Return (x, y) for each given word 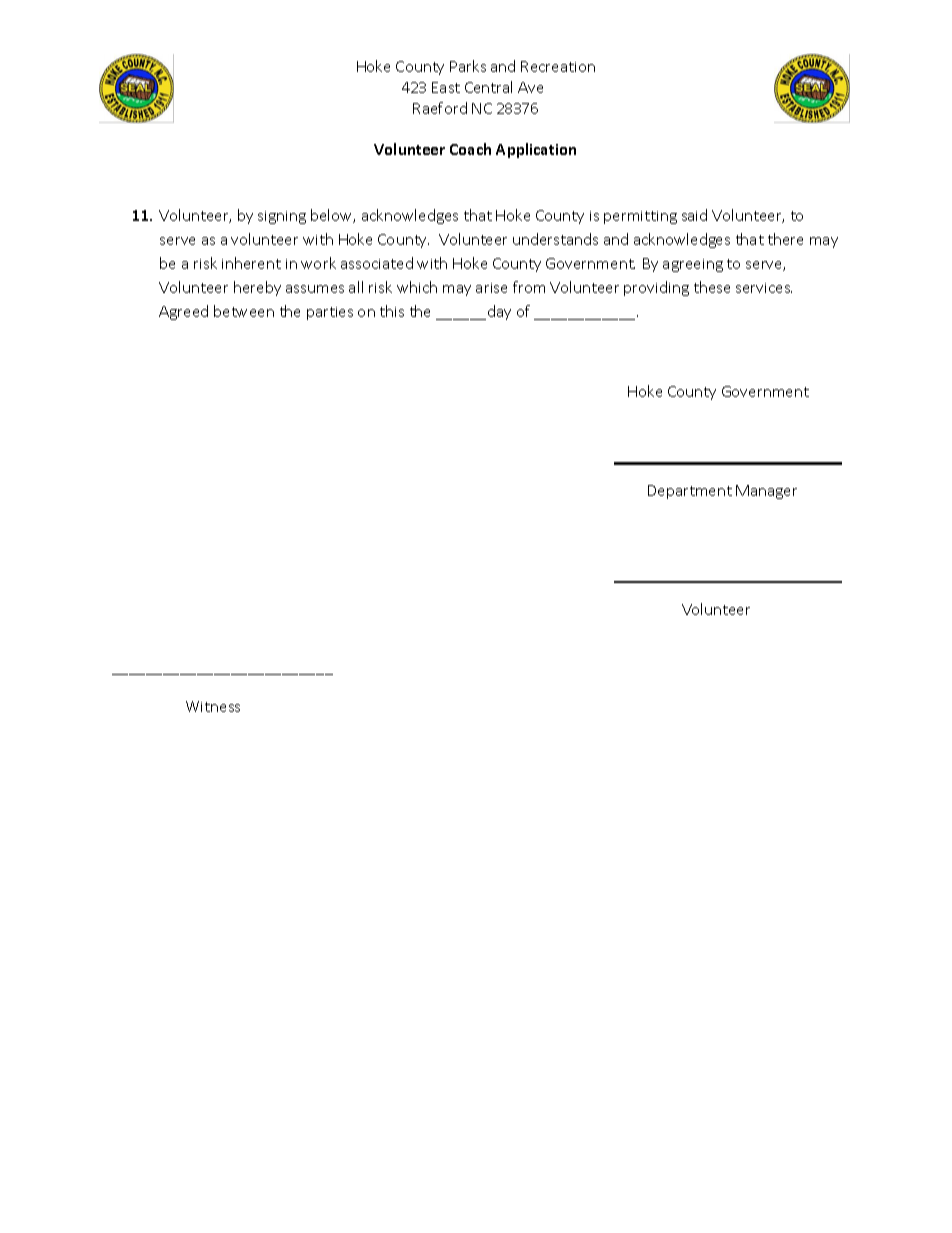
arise (491, 288)
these (712, 287)
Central (488, 87)
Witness (213, 706)
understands (555, 239)
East (446, 87)
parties (330, 313)
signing (282, 217)
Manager (766, 492)
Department (690, 492)
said (694, 215)
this (392, 311)
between (244, 311)
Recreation (558, 66)
